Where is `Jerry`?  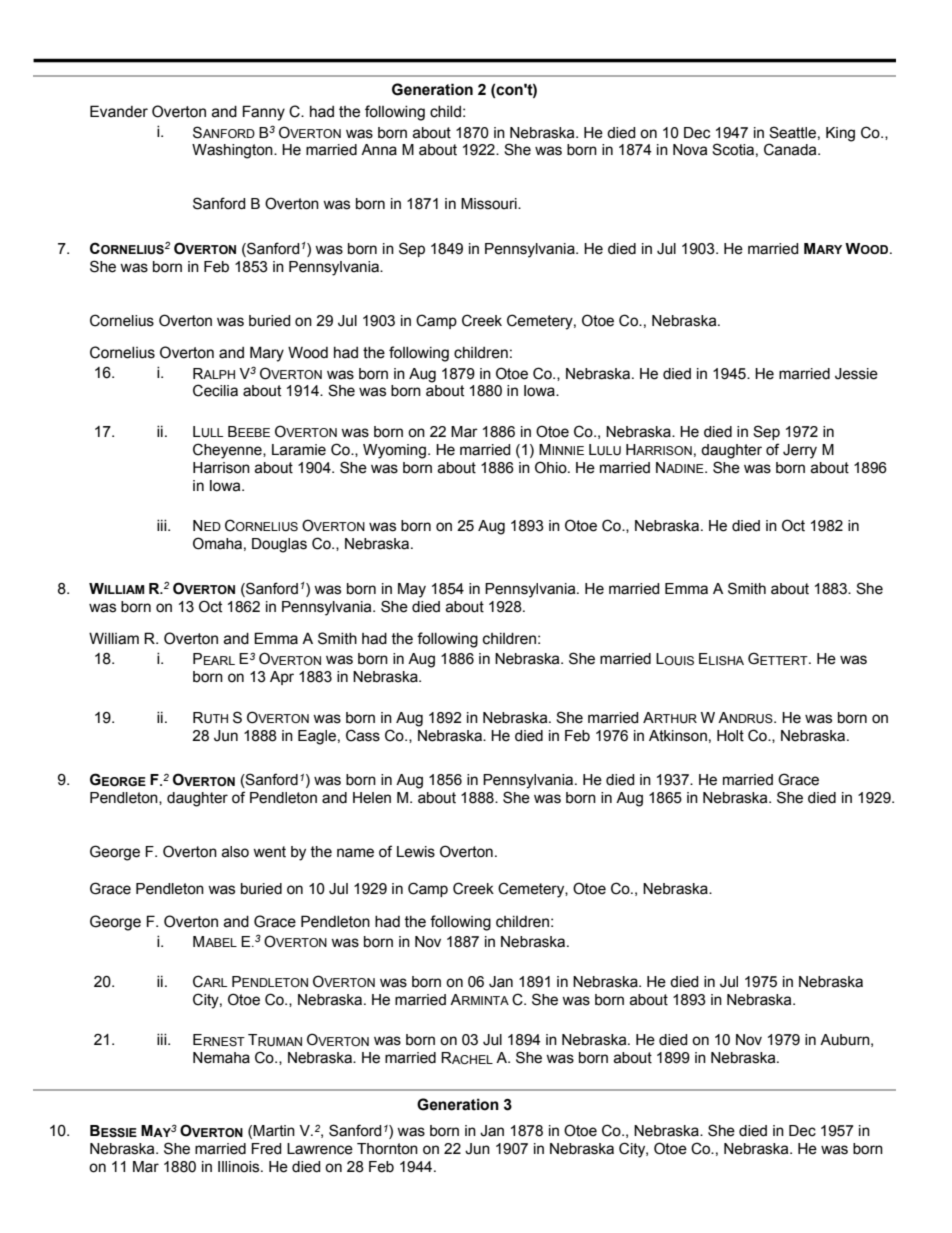
Jerry is located at coordinates (800, 451).
